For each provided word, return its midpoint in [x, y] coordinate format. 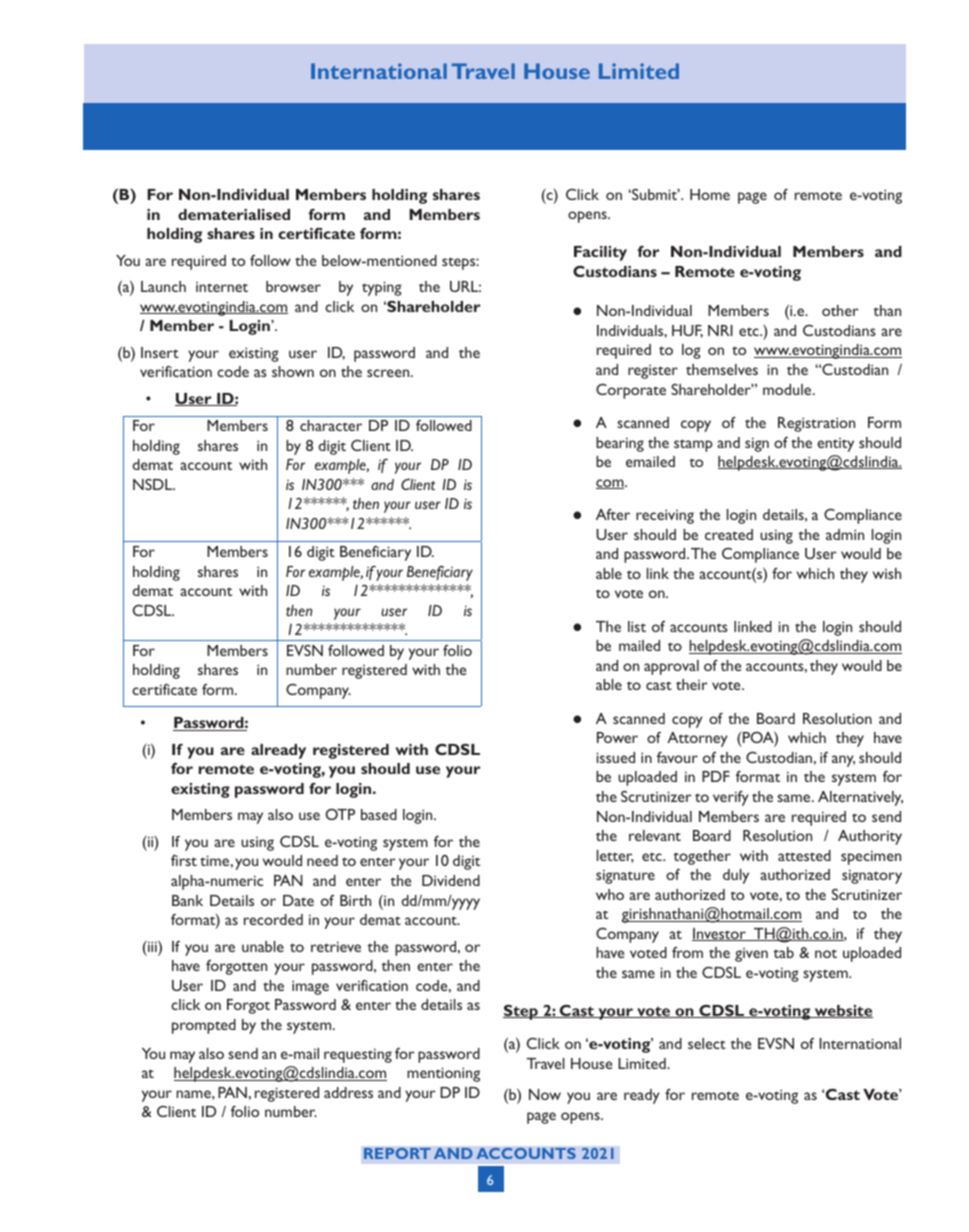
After [613, 514]
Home [710, 194]
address [348, 1092]
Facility [600, 253]
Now [545, 1094]
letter [615, 856]
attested [804, 855]
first [184, 860]
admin [845, 534]
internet [222, 287]
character [331, 425]
